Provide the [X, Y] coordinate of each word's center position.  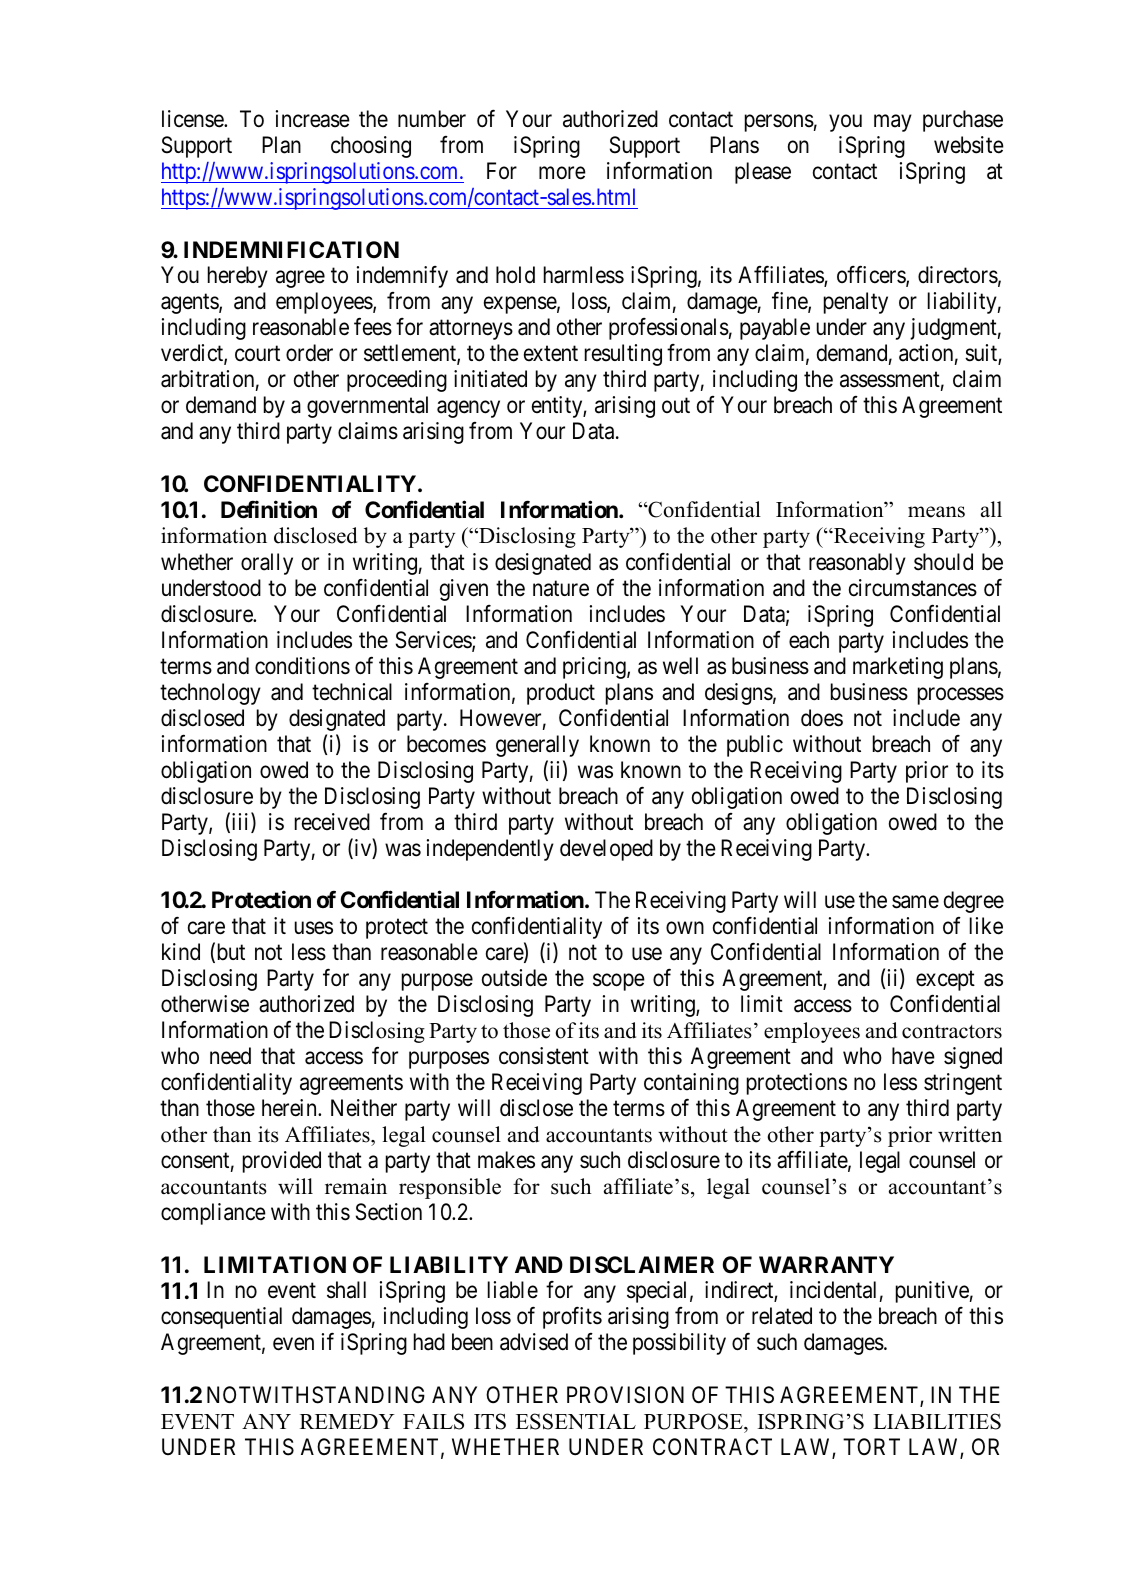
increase [313, 119]
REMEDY [347, 1421]
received [332, 822]
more [562, 173]
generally [537, 746]
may [893, 123]
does [822, 718]
